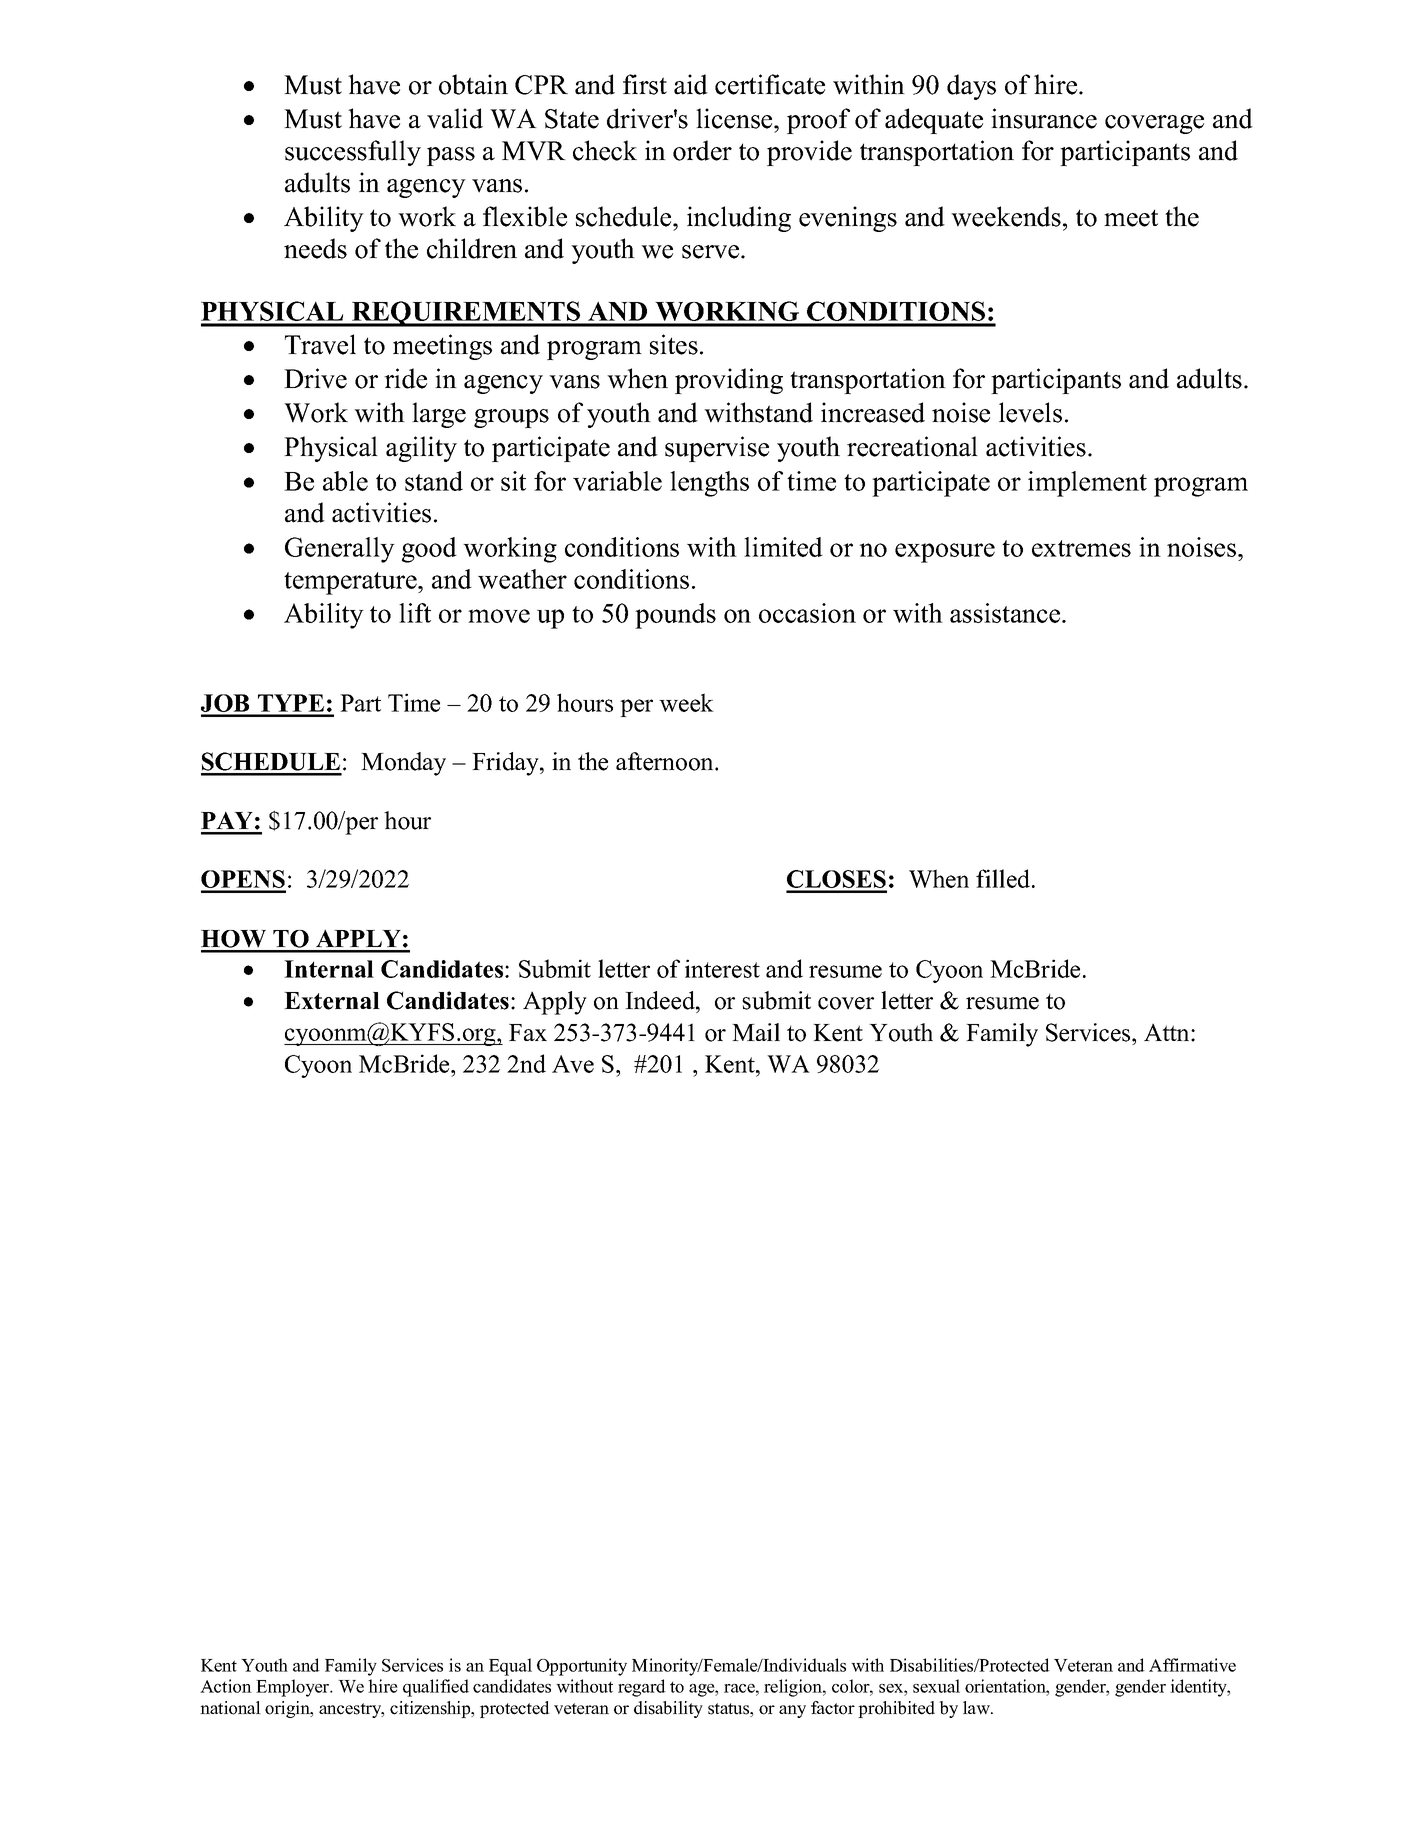 The height and width of the screenshot is (1841, 1422). What do you see at coordinates (1044, 118) in the screenshot?
I see `insurance` at bounding box center [1044, 118].
